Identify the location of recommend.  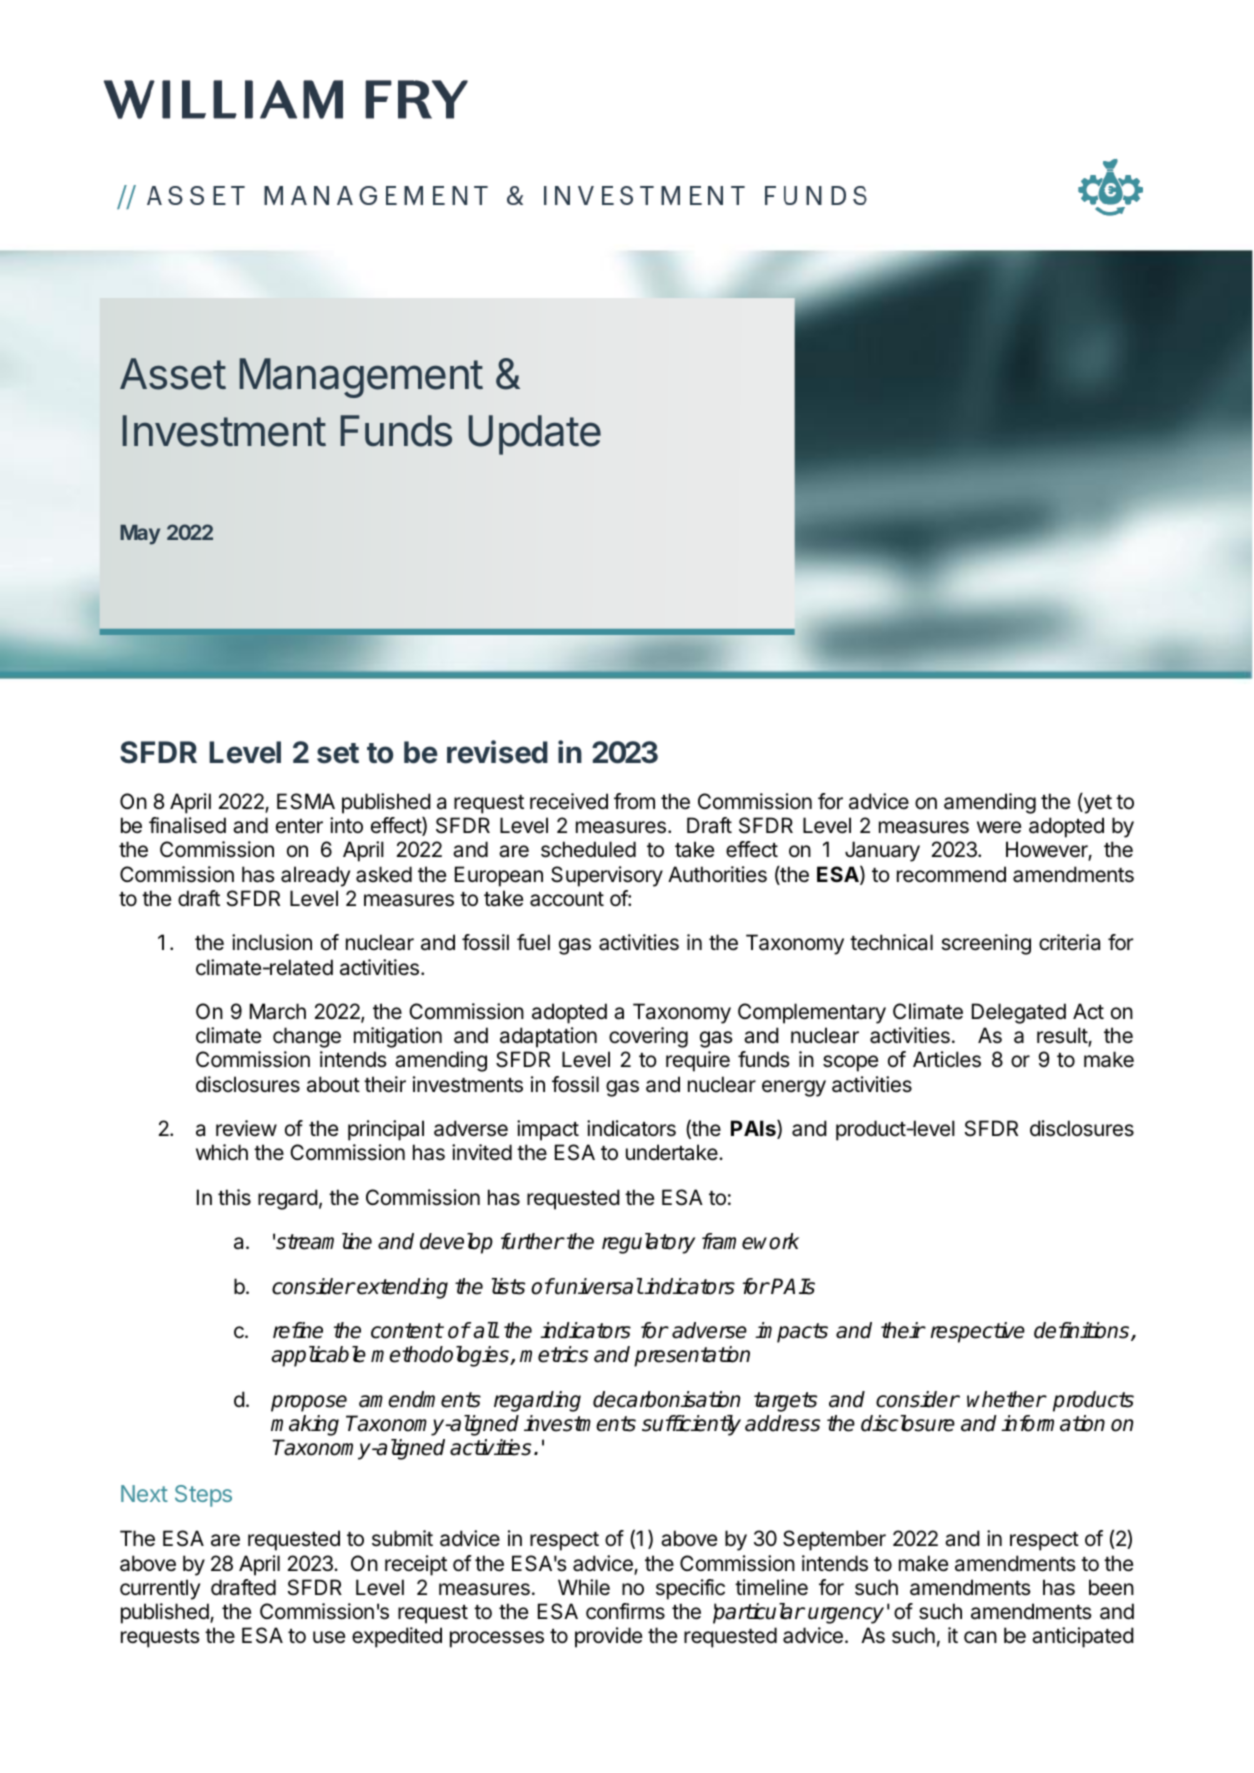
(951, 874).
